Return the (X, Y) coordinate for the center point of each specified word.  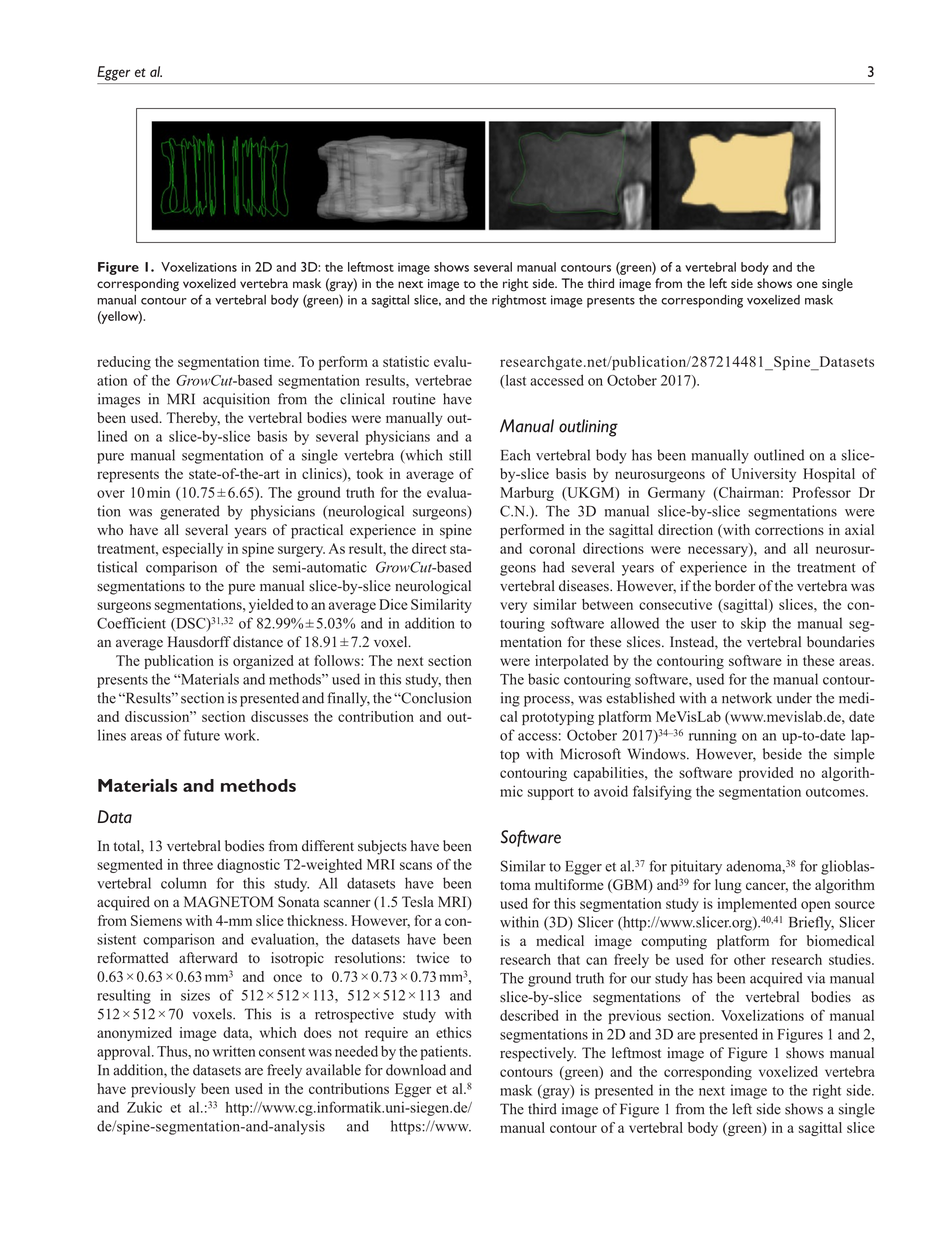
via (816, 978)
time (278, 361)
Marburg (527, 494)
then (458, 679)
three (198, 864)
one (807, 284)
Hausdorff (199, 642)
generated (190, 512)
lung (728, 886)
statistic (406, 361)
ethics (453, 1032)
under (794, 698)
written (233, 1051)
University (763, 475)
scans (416, 866)
